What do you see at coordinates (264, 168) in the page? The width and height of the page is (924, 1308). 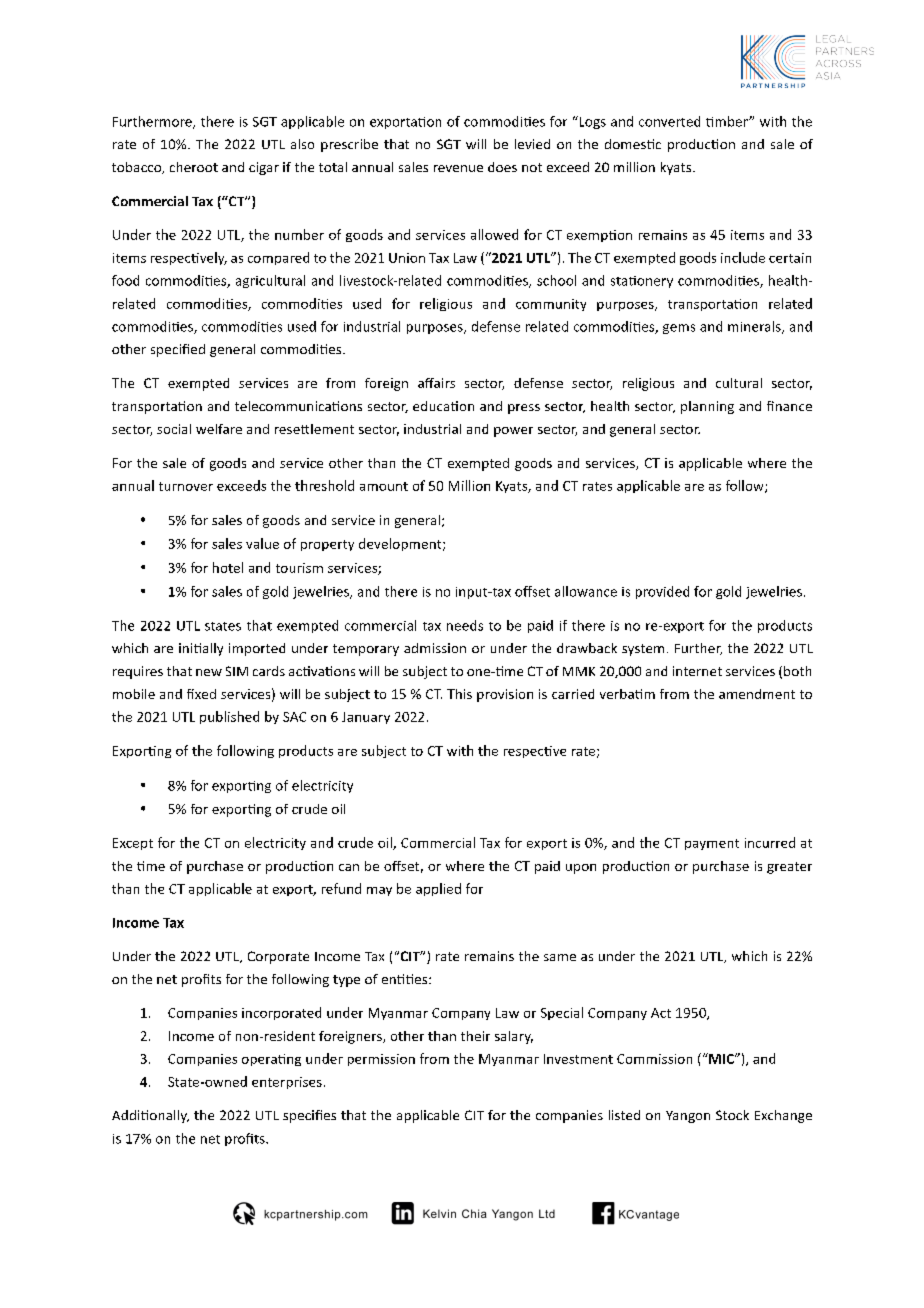 I see `cigar` at bounding box center [264, 168].
